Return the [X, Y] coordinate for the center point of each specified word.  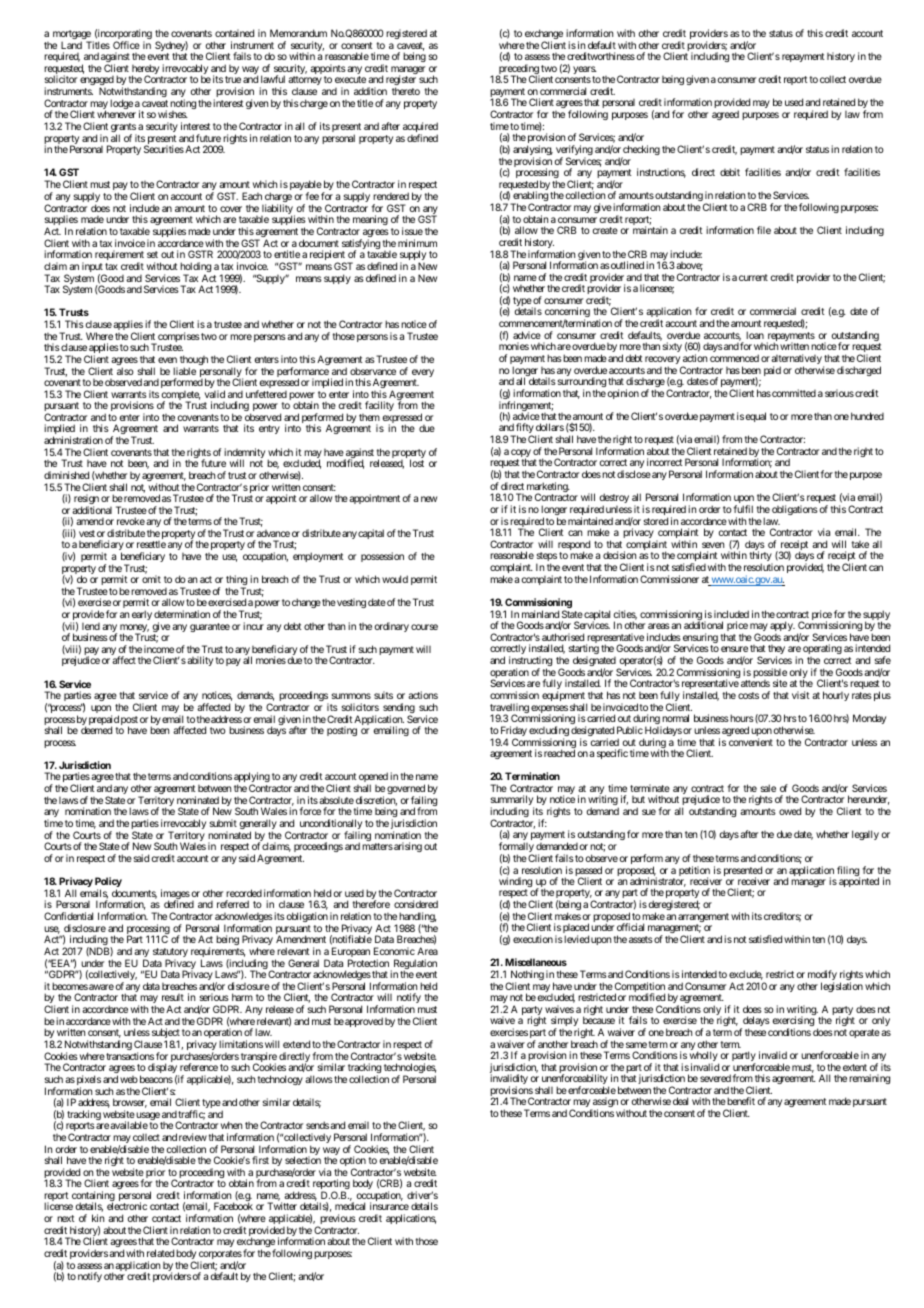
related [160, 1253]
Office [126, 45]
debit [730, 172]
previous [337, 1220]
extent [855, 1067]
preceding [518, 70]
